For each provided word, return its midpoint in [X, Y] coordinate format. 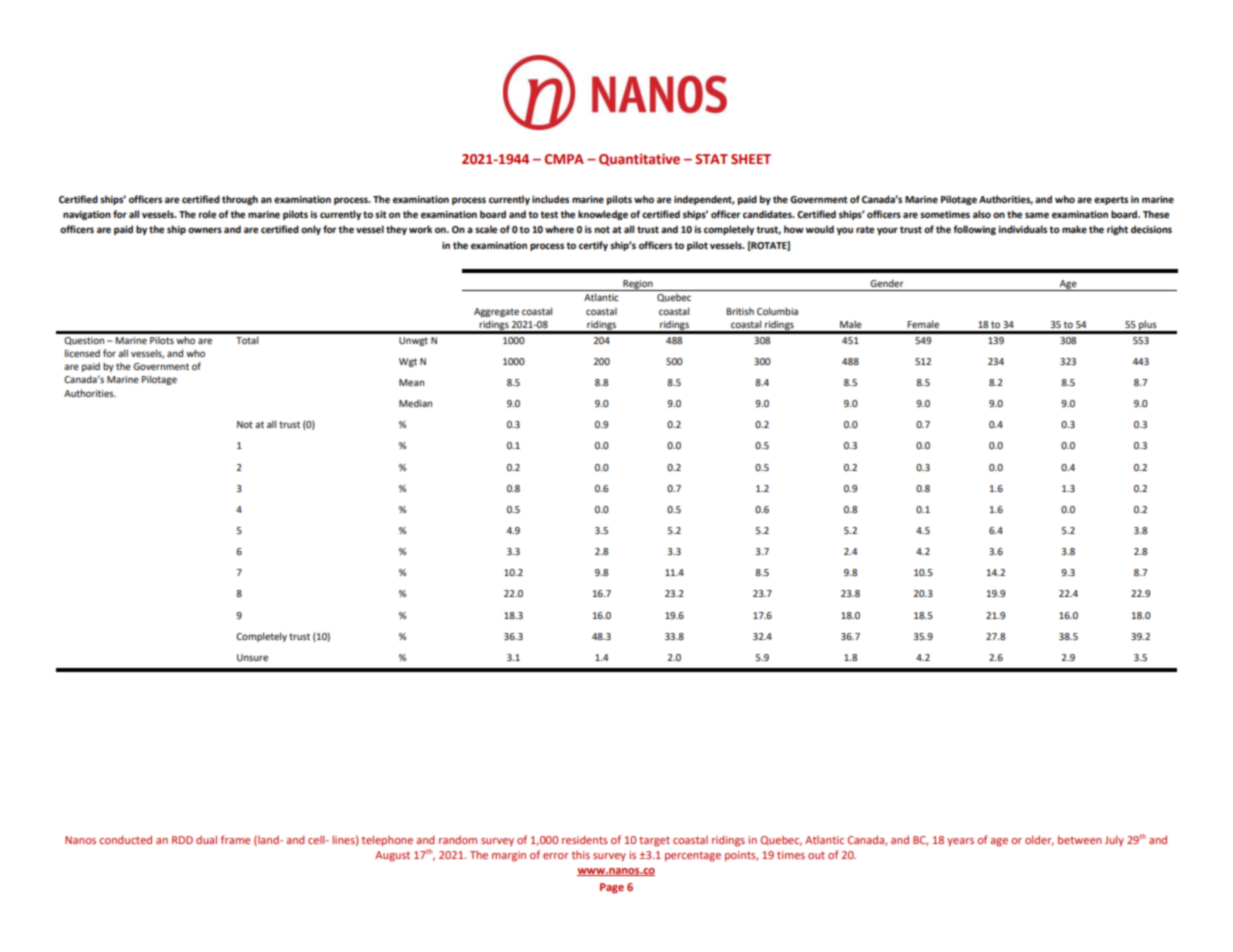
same [1037, 215]
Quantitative [639, 160]
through [240, 200]
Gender [887, 283]
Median [415, 403]
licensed [82, 353]
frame [235, 839]
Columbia [777, 311]
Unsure [252, 657]
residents [585, 839]
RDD [182, 840]
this [581, 855]
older [1039, 840]
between [1079, 839]
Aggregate [496, 312]
